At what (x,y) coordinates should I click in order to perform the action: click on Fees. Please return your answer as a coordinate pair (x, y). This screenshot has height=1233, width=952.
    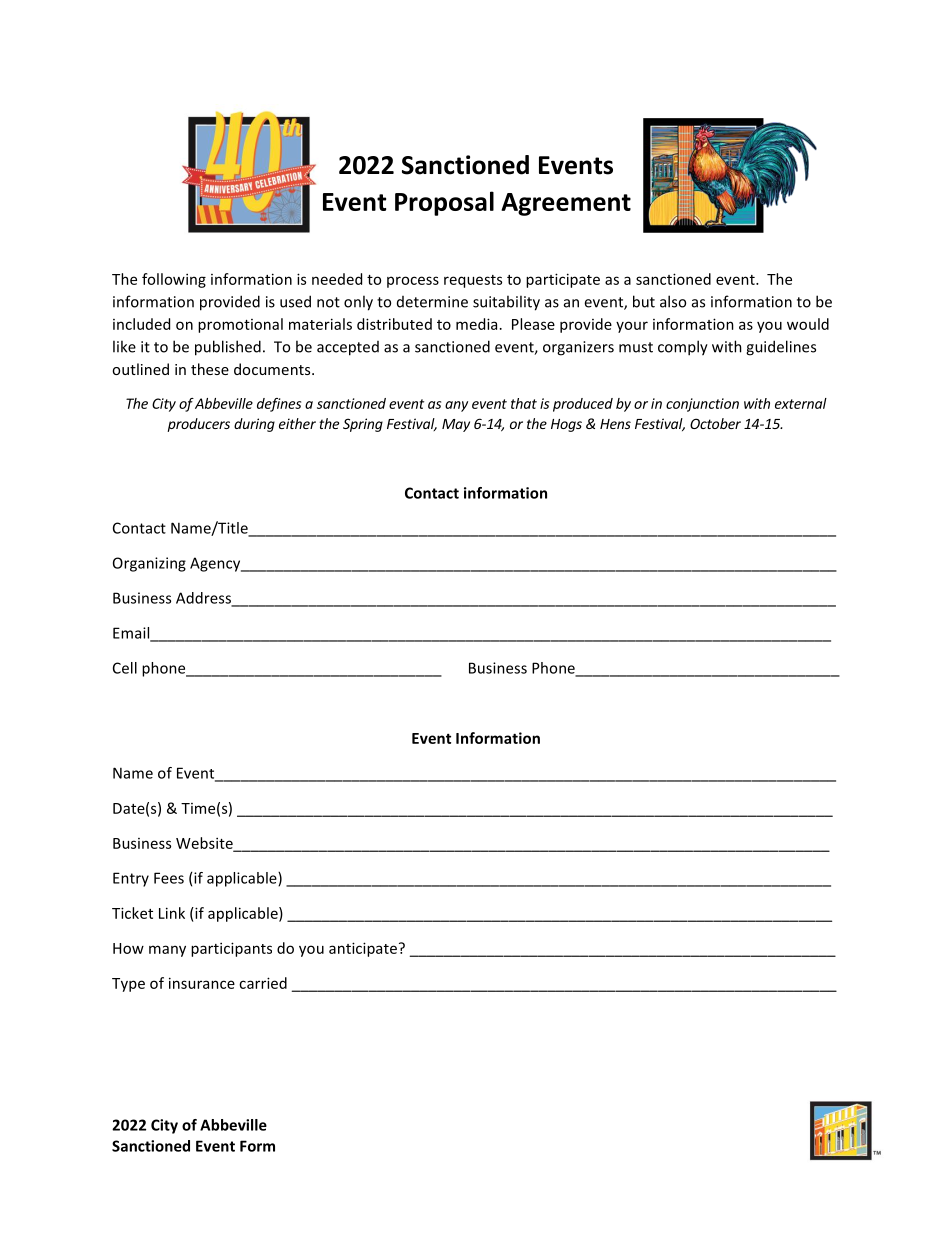
    Looking at the image, I should click on (169, 878).
